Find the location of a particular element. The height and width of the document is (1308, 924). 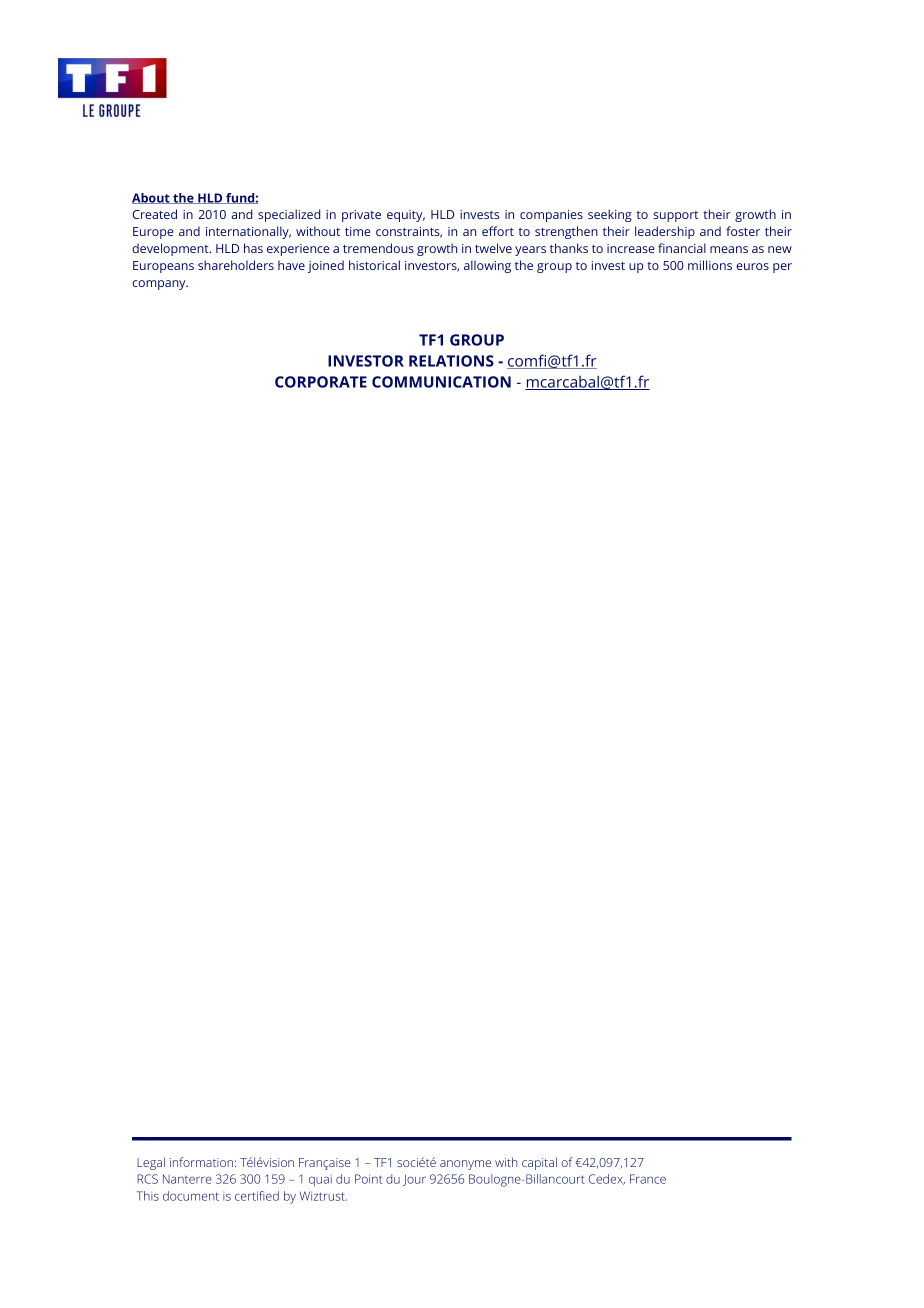

support is located at coordinates (675, 216).
